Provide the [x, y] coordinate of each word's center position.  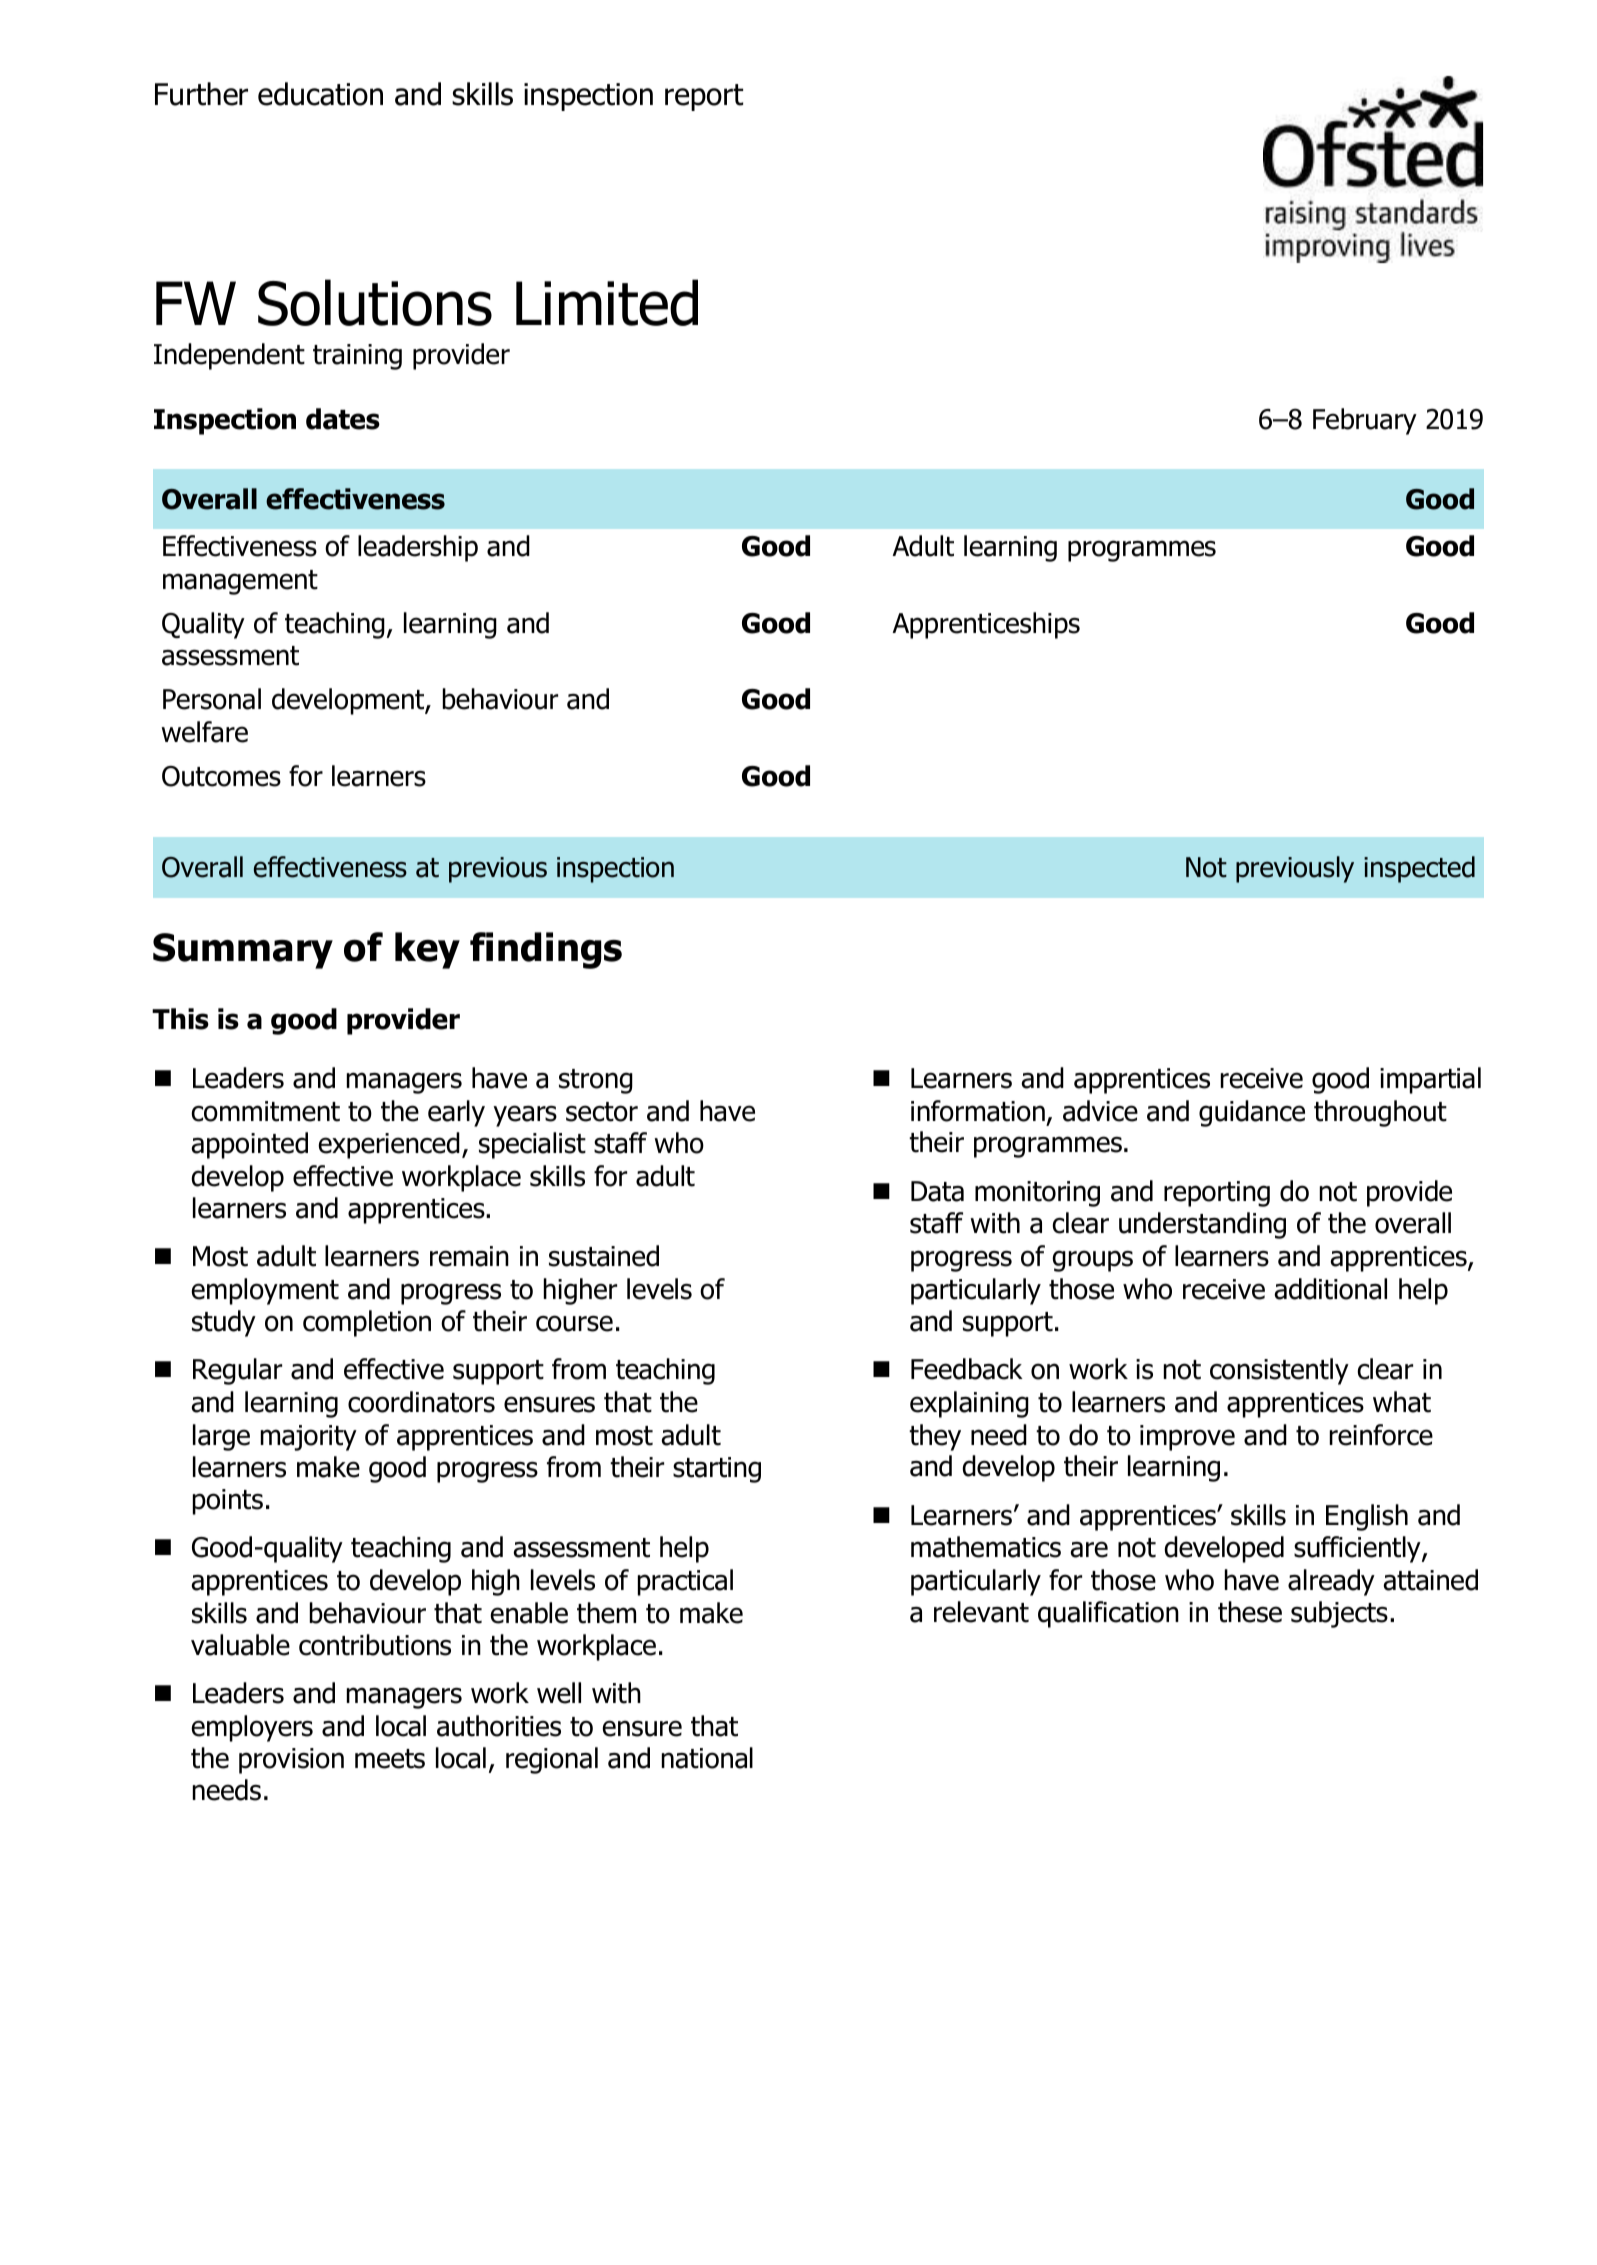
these [1250, 1612]
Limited [607, 302]
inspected [1419, 869]
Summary [243, 951]
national [707, 1758]
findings [546, 950]
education [320, 94]
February [1365, 421]
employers [252, 1728]
